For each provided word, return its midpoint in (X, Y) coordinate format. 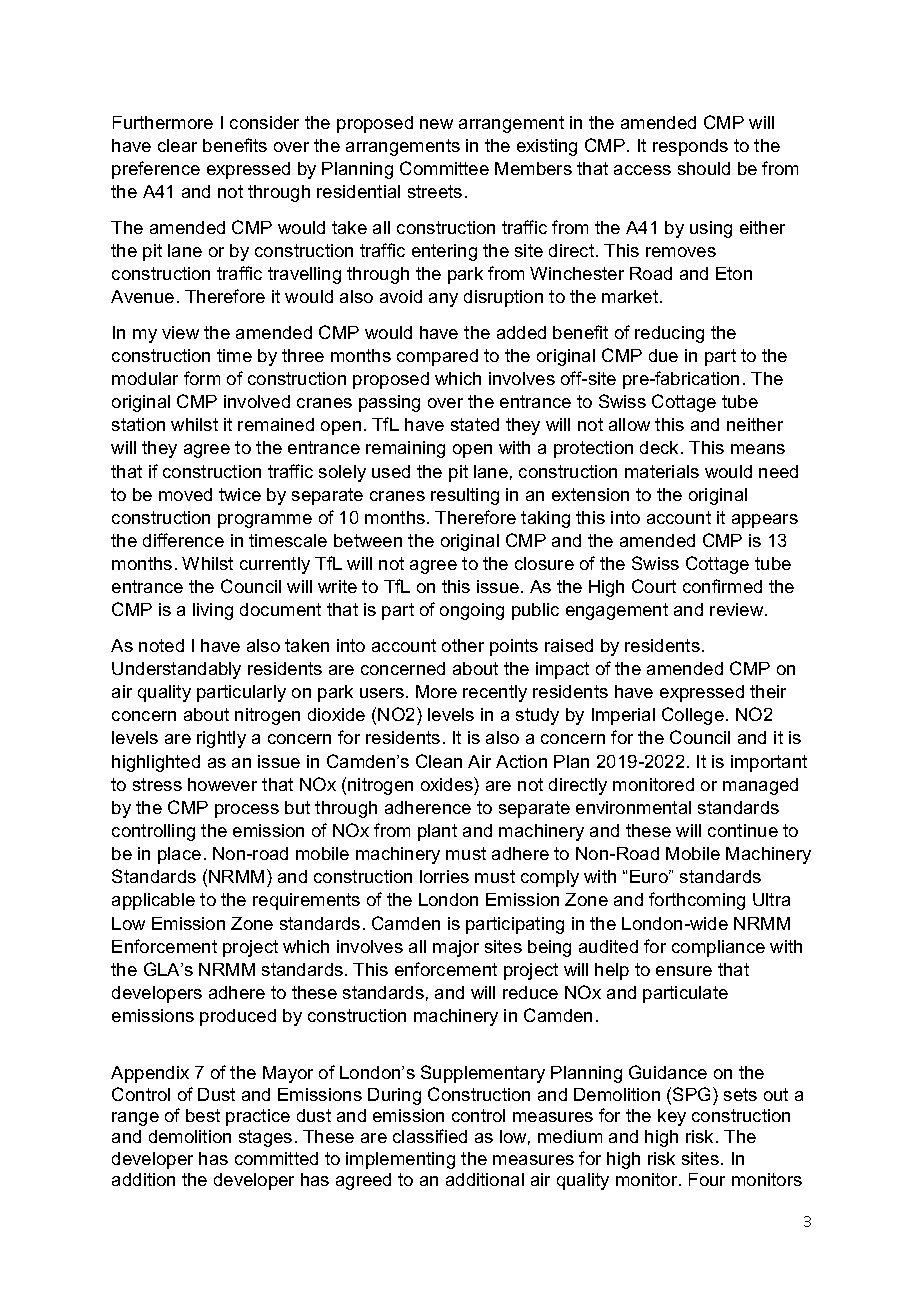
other (463, 645)
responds (690, 147)
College (693, 716)
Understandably (176, 670)
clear (177, 145)
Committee (444, 168)
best (203, 1115)
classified (430, 1136)
